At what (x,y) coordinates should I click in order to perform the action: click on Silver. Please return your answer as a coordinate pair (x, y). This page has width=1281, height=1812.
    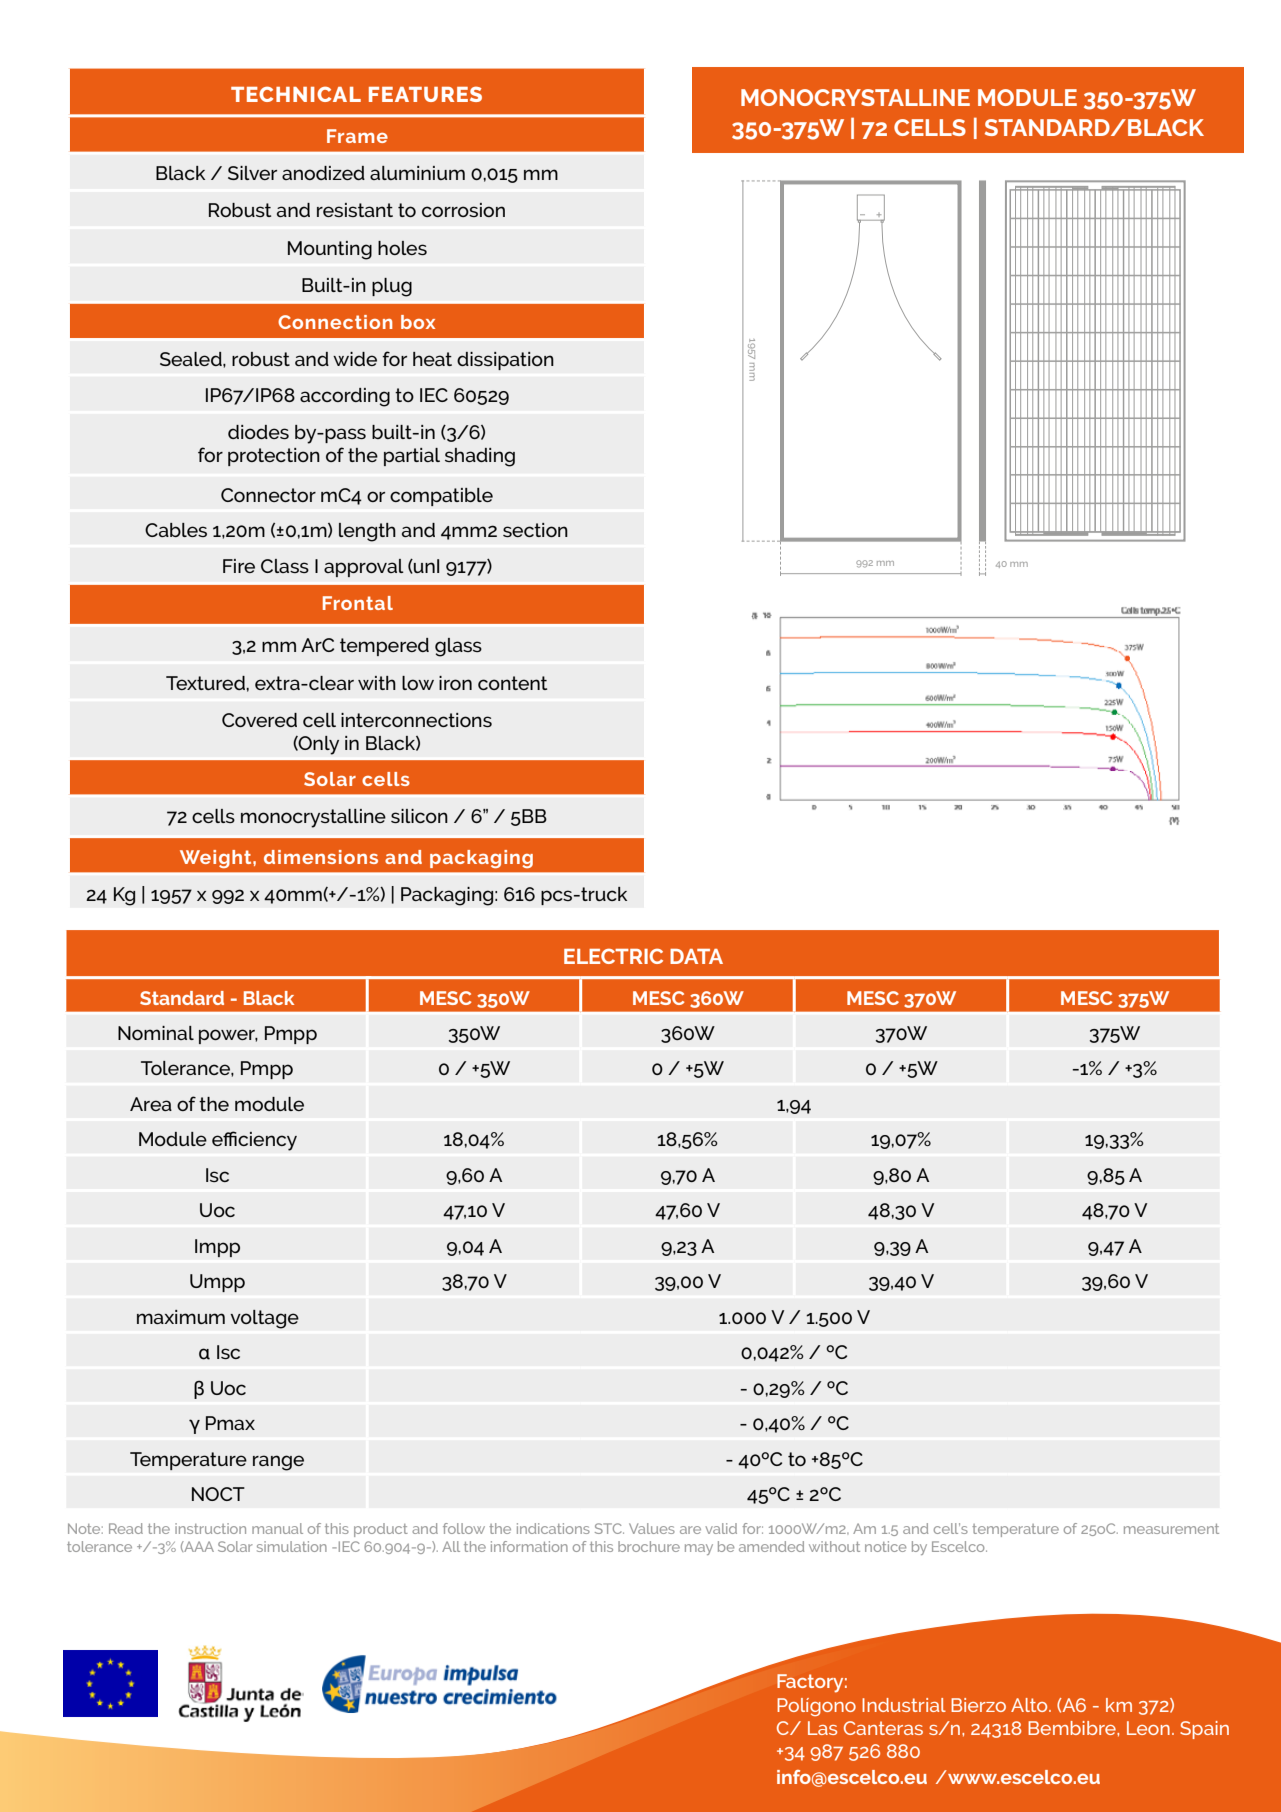
    Looking at the image, I should click on (252, 173).
